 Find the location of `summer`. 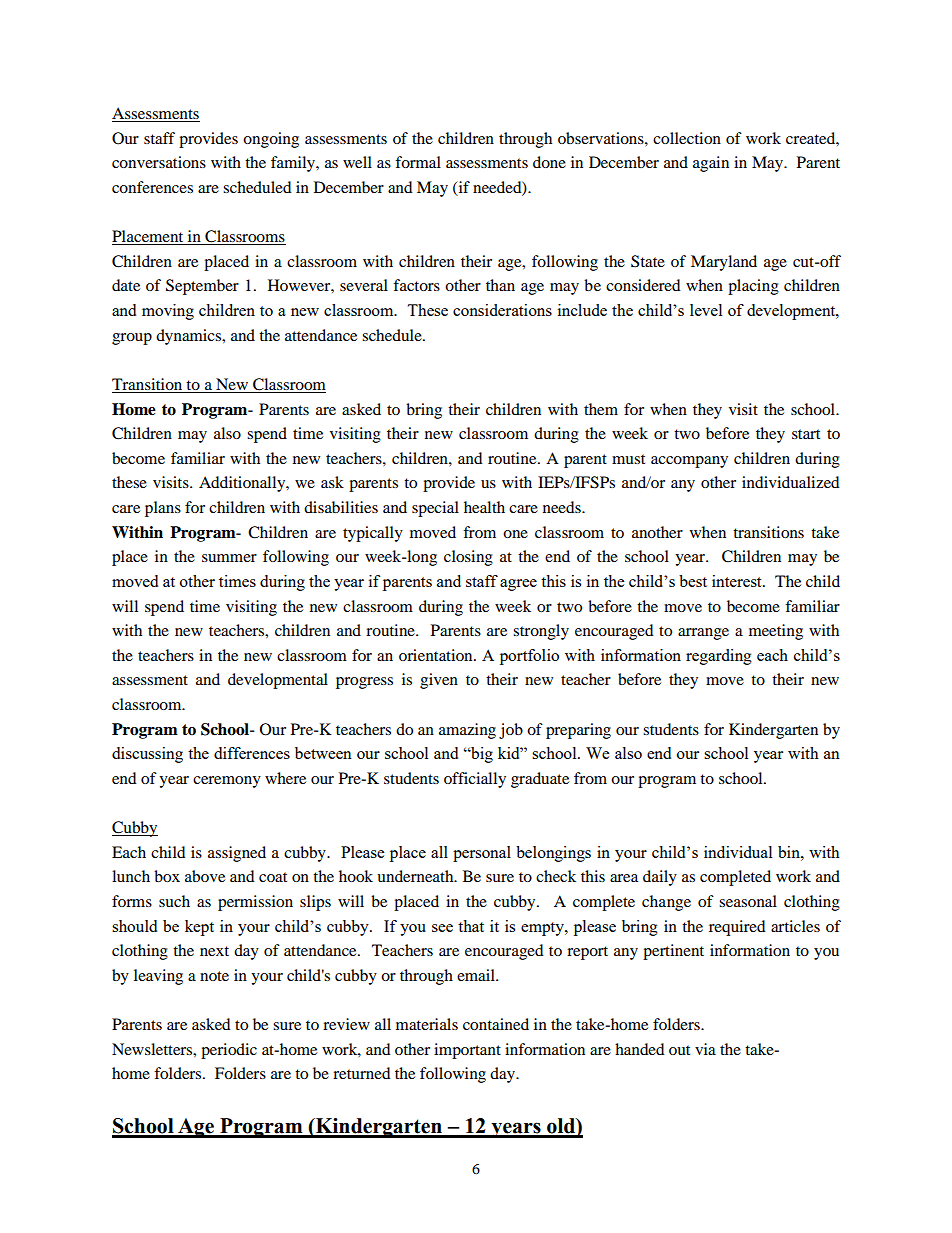

summer is located at coordinates (229, 558).
